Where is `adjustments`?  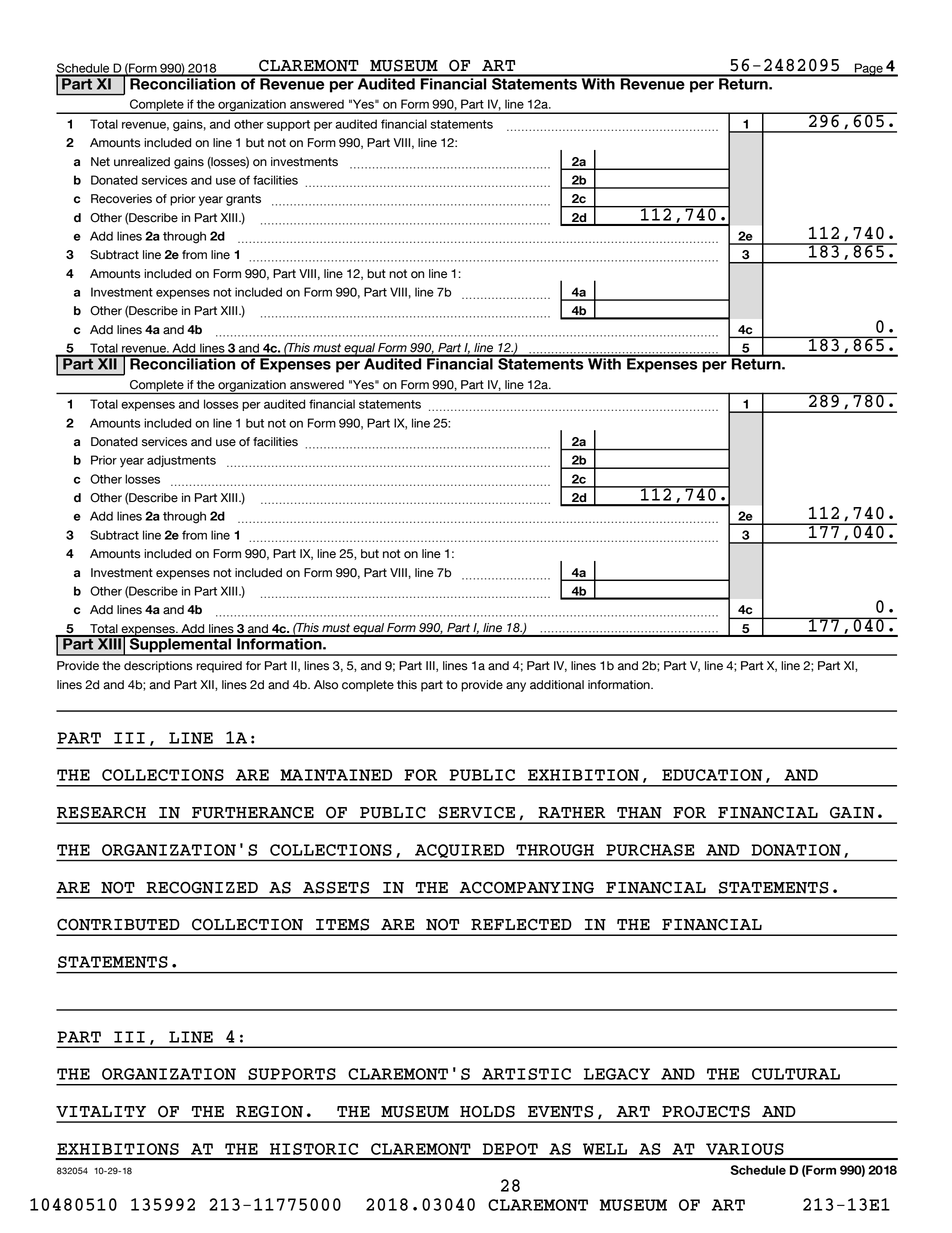
adjustments is located at coordinates (181, 461).
